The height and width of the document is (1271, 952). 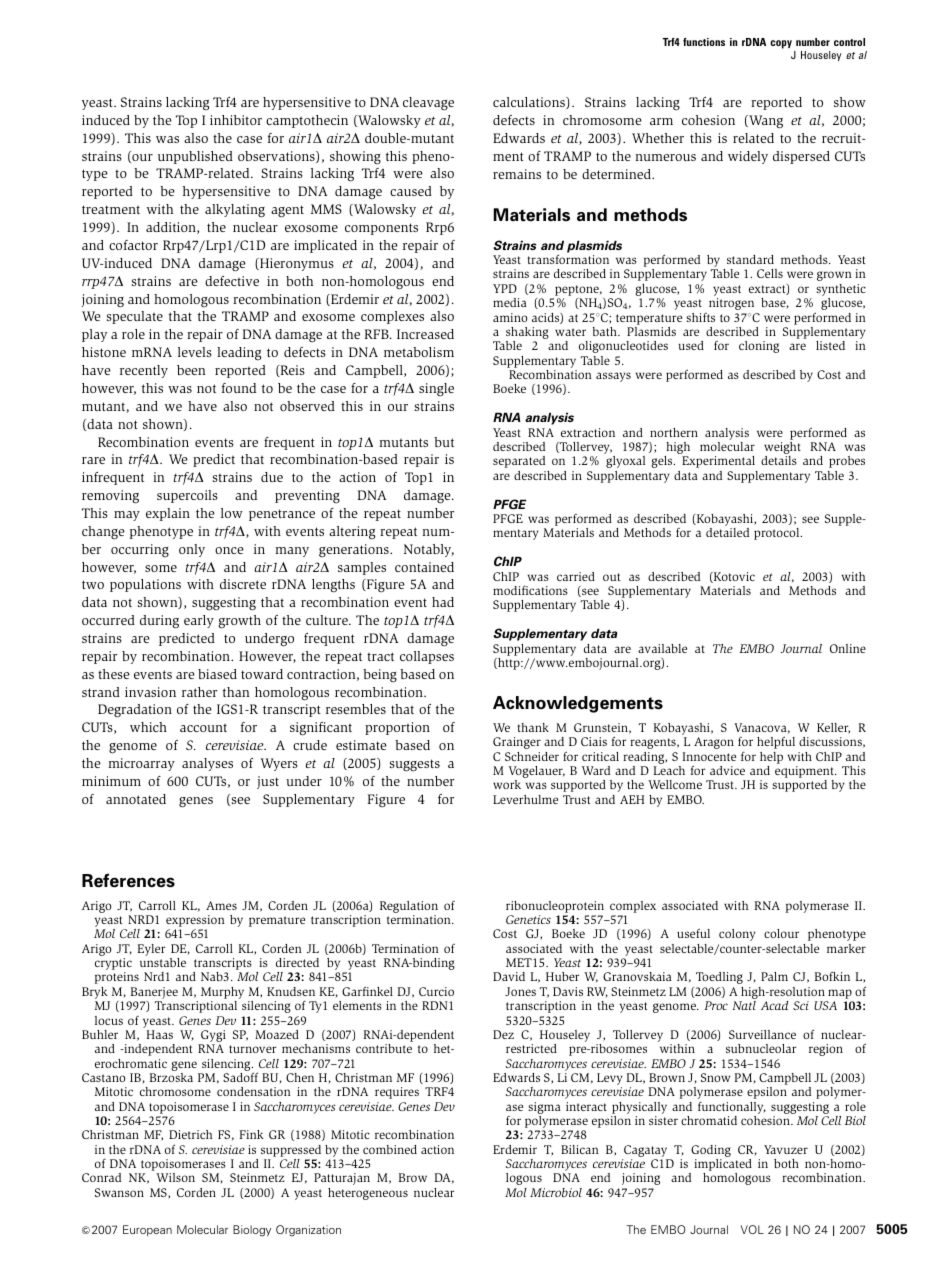 What do you see at coordinates (175, 1177) in the document?
I see `Wilson` at bounding box center [175, 1177].
